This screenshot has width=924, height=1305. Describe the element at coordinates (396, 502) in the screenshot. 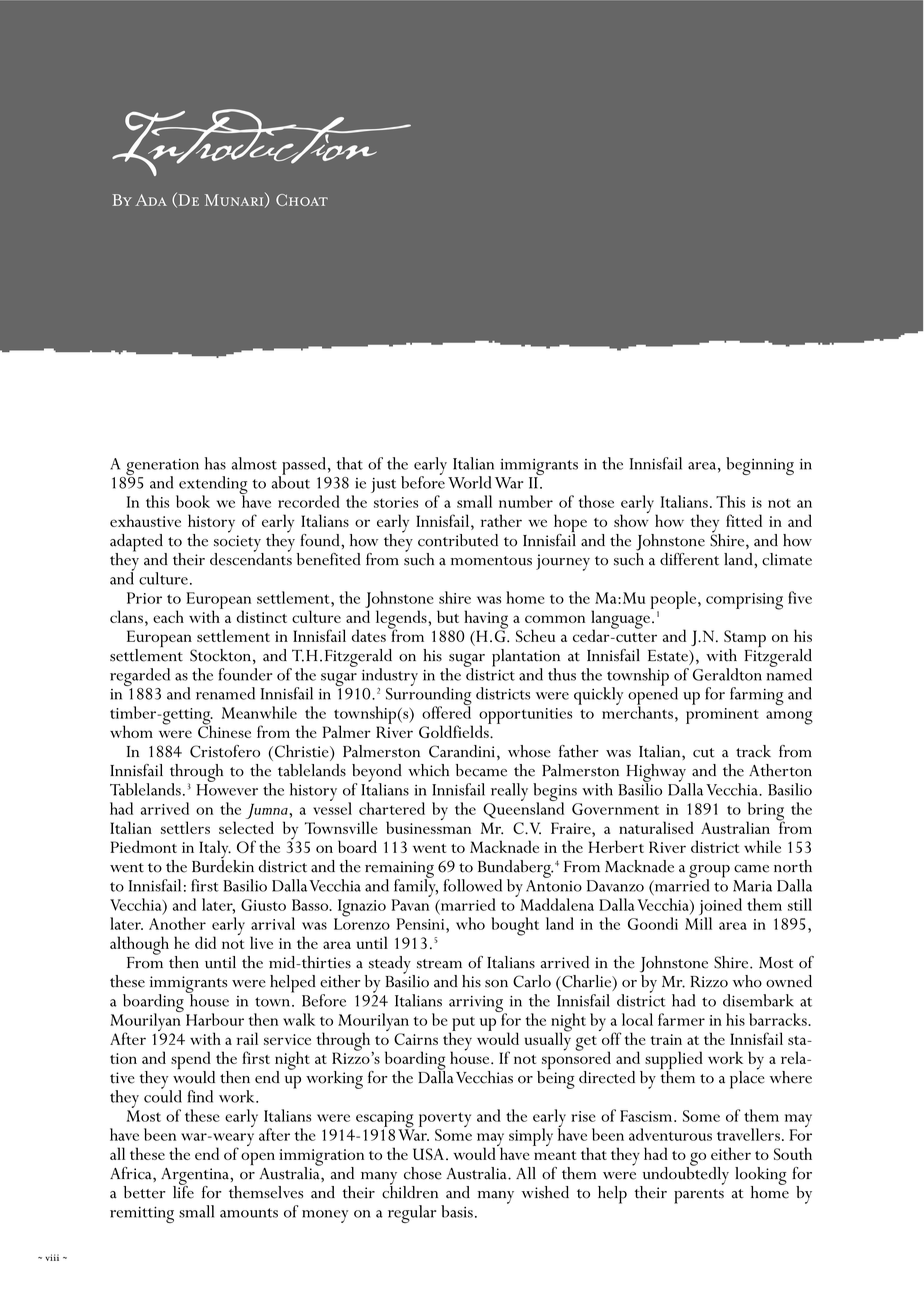

I see `stories` at that location.
